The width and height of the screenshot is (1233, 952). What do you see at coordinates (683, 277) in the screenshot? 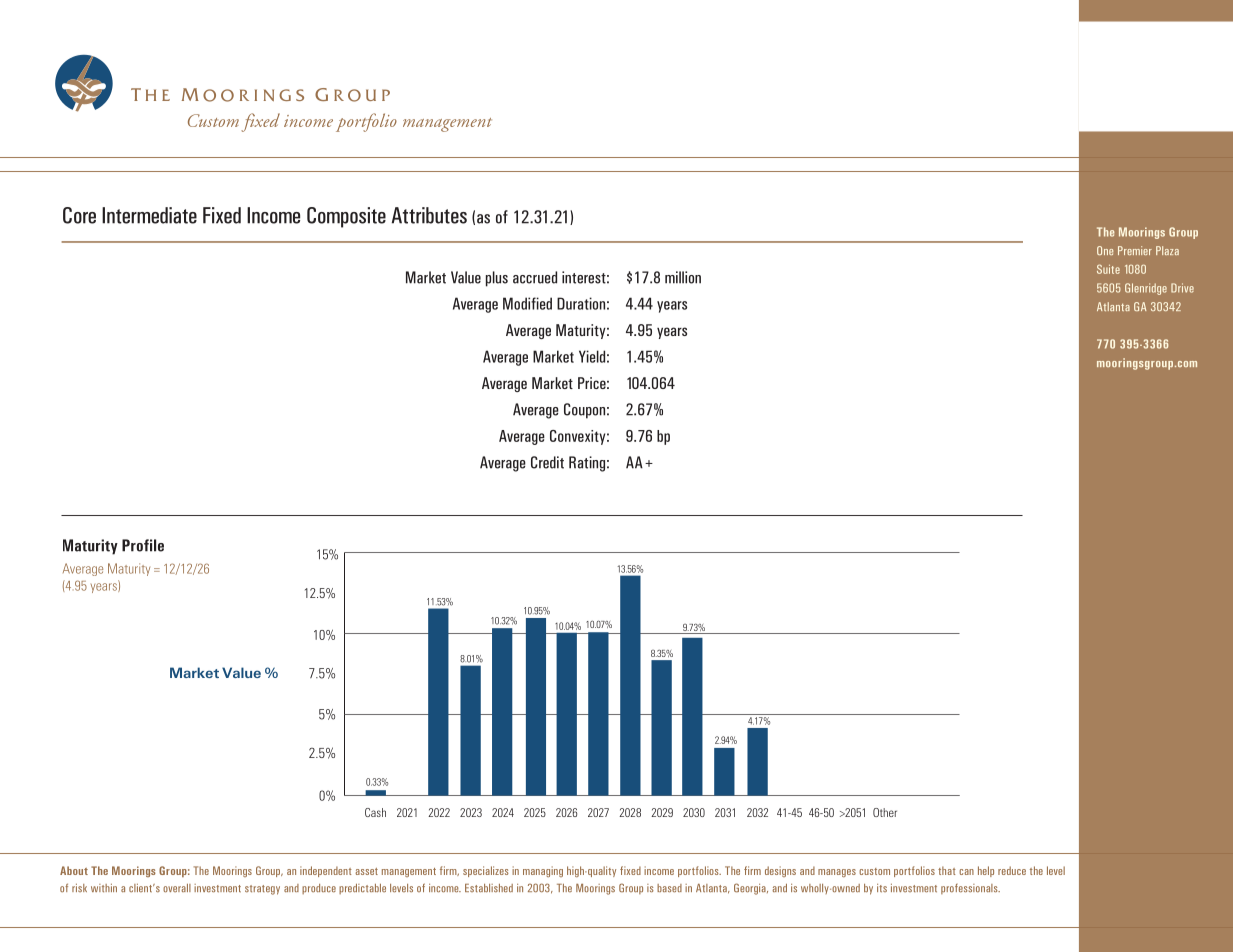
I see `million` at bounding box center [683, 277].
